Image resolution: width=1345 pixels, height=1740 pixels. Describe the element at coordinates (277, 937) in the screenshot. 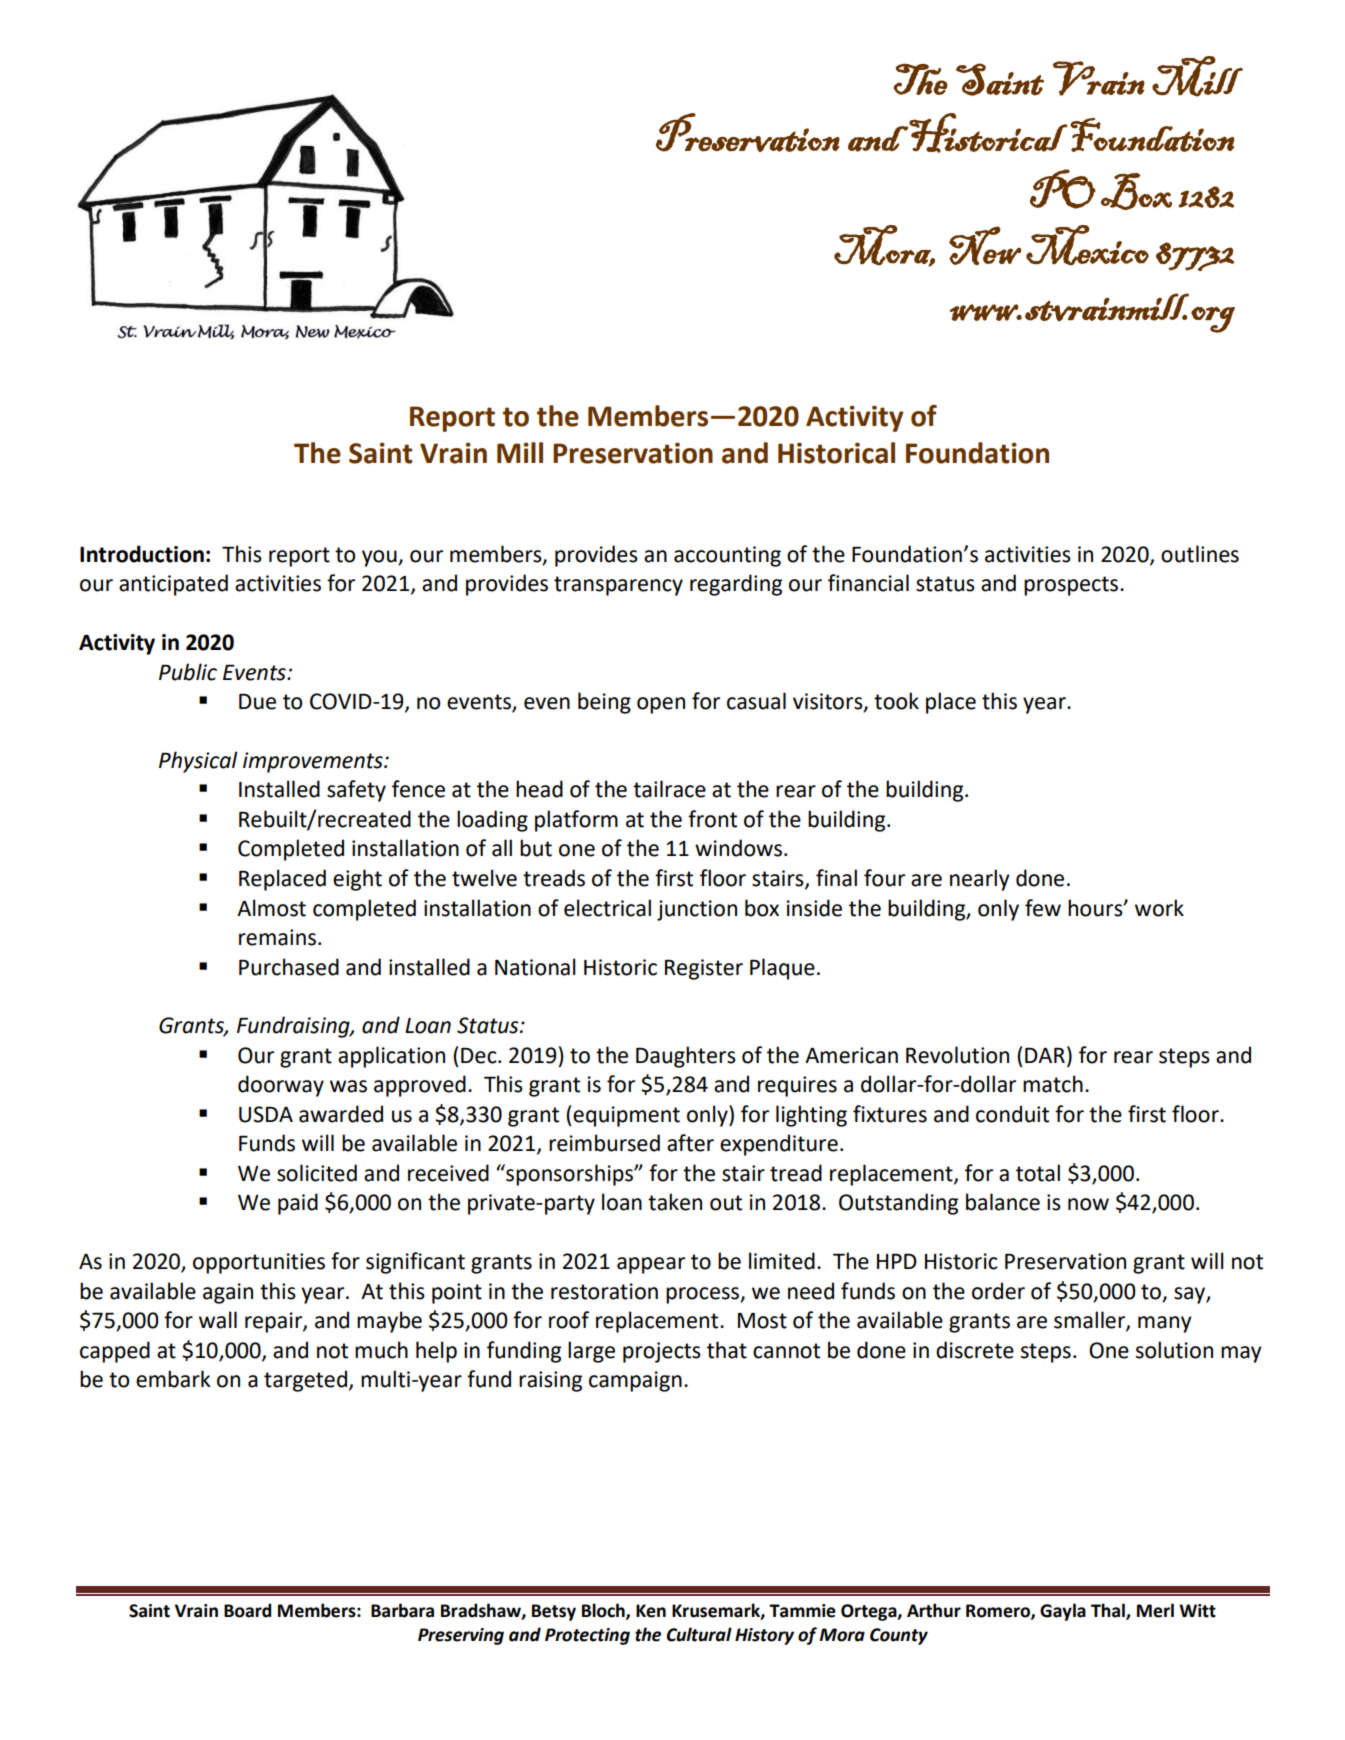

I see `remains` at that location.
